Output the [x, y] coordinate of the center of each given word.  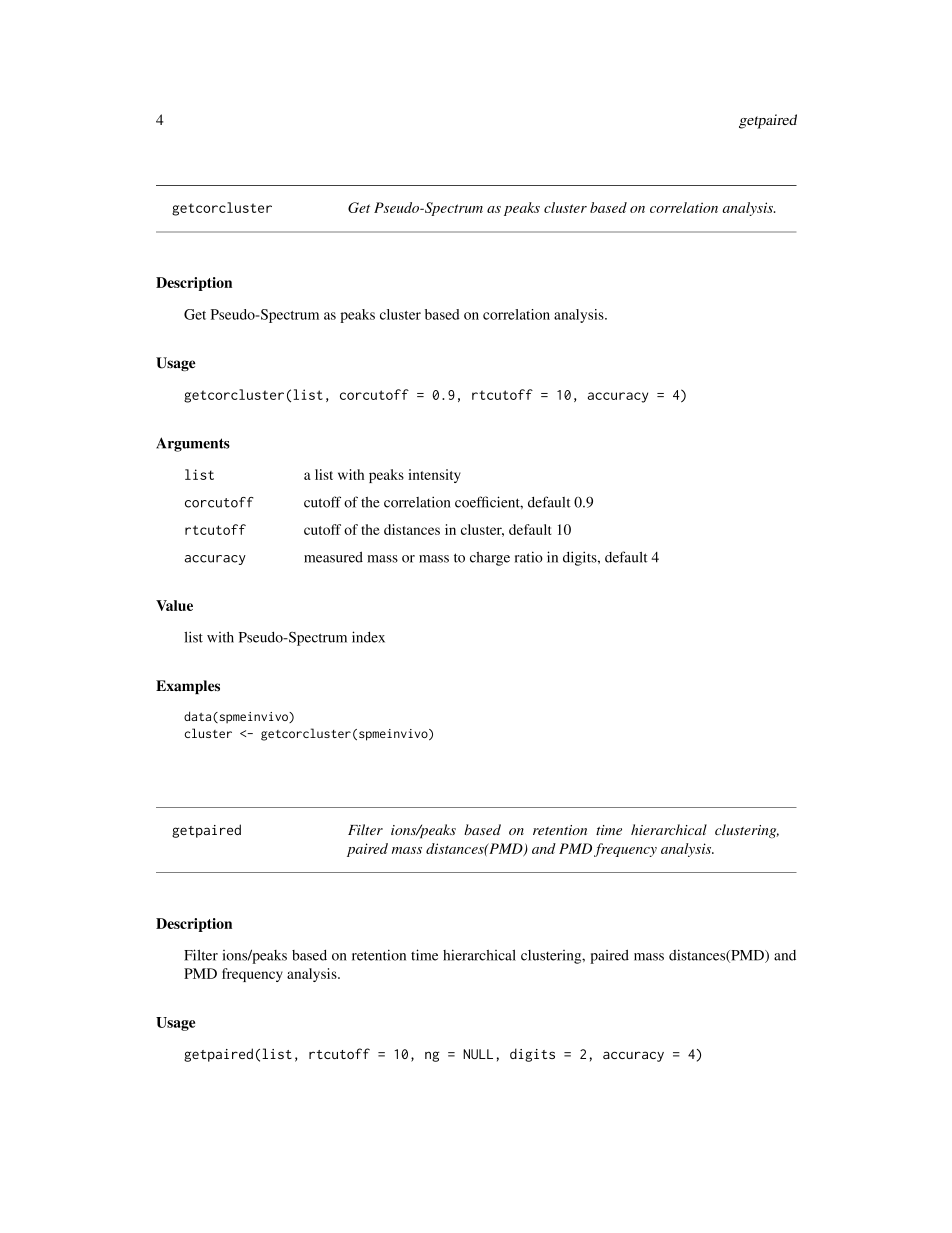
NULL [478, 1054]
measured [333, 557]
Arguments [193, 444]
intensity [434, 476]
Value [174, 605]
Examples [188, 687]
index [368, 637]
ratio [529, 557]
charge [490, 559]
